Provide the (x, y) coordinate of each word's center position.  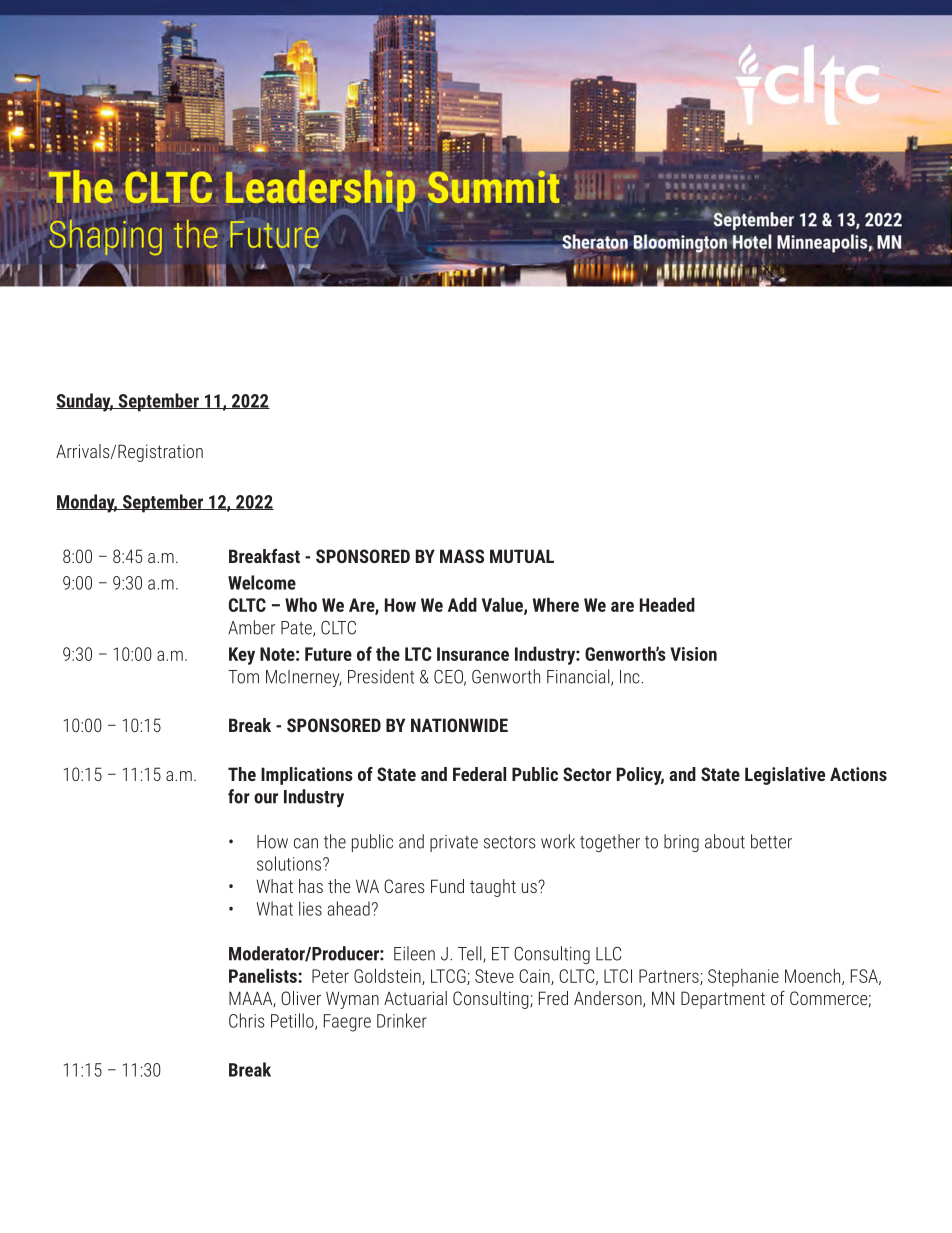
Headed (667, 604)
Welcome (262, 582)
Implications (307, 776)
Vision (693, 654)
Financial (579, 677)
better (771, 841)
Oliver (301, 998)
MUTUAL (522, 556)
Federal (479, 774)
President (381, 676)
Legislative (785, 776)
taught (493, 888)
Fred (553, 998)
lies (310, 908)
